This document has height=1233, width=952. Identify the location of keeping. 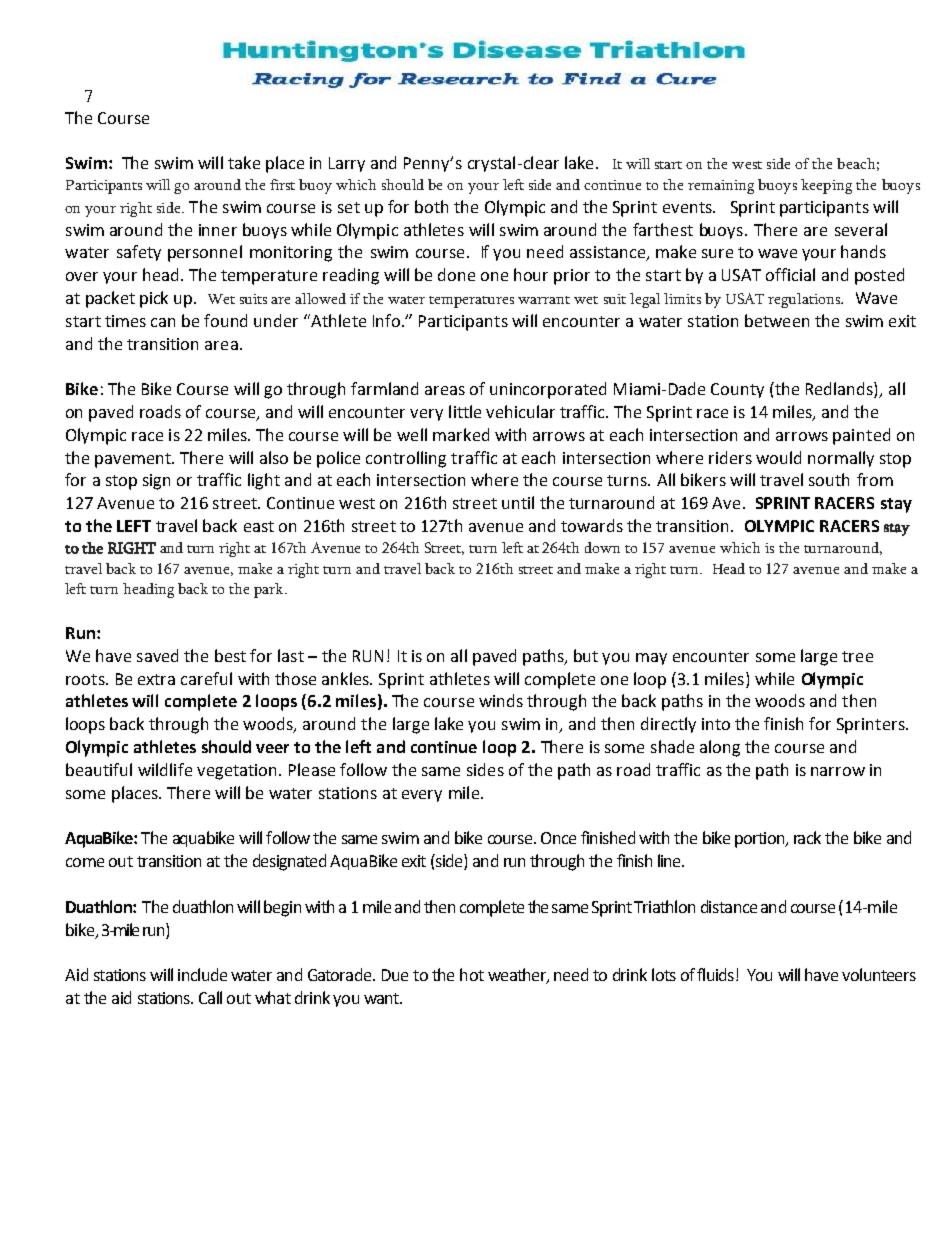
(826, 186).
